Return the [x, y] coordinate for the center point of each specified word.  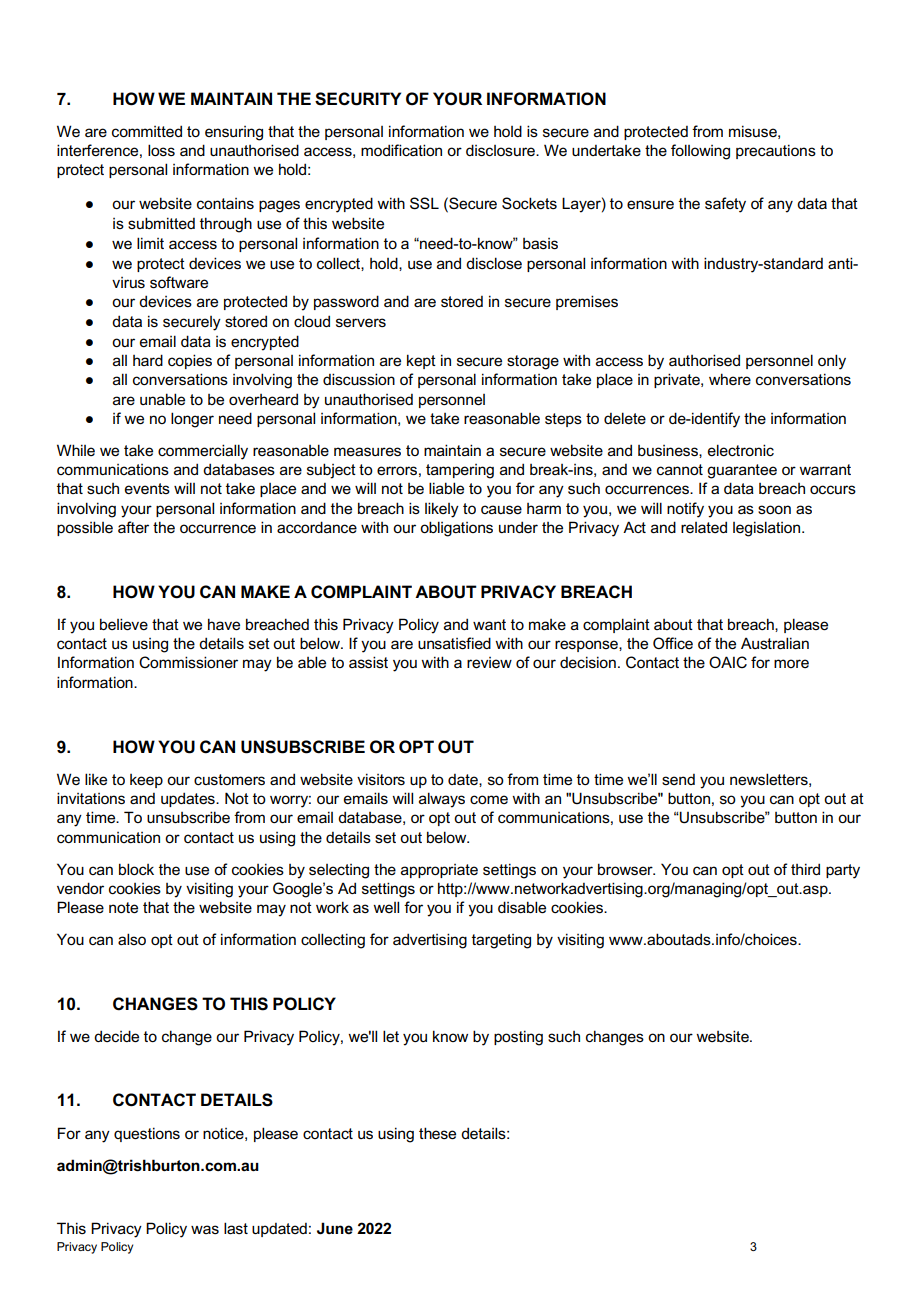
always [442, 800]
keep [146, 781]
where [730, 379]
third [805, 869]
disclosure [501, 150]
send [678, 779]
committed [147, 131]
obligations [456, 529]
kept [421, 361]
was [205, 1229]
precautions [776, 151]
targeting [501, 941]
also [132, 939]
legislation [768, 529]
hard [148, 360]
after [133, 527]
